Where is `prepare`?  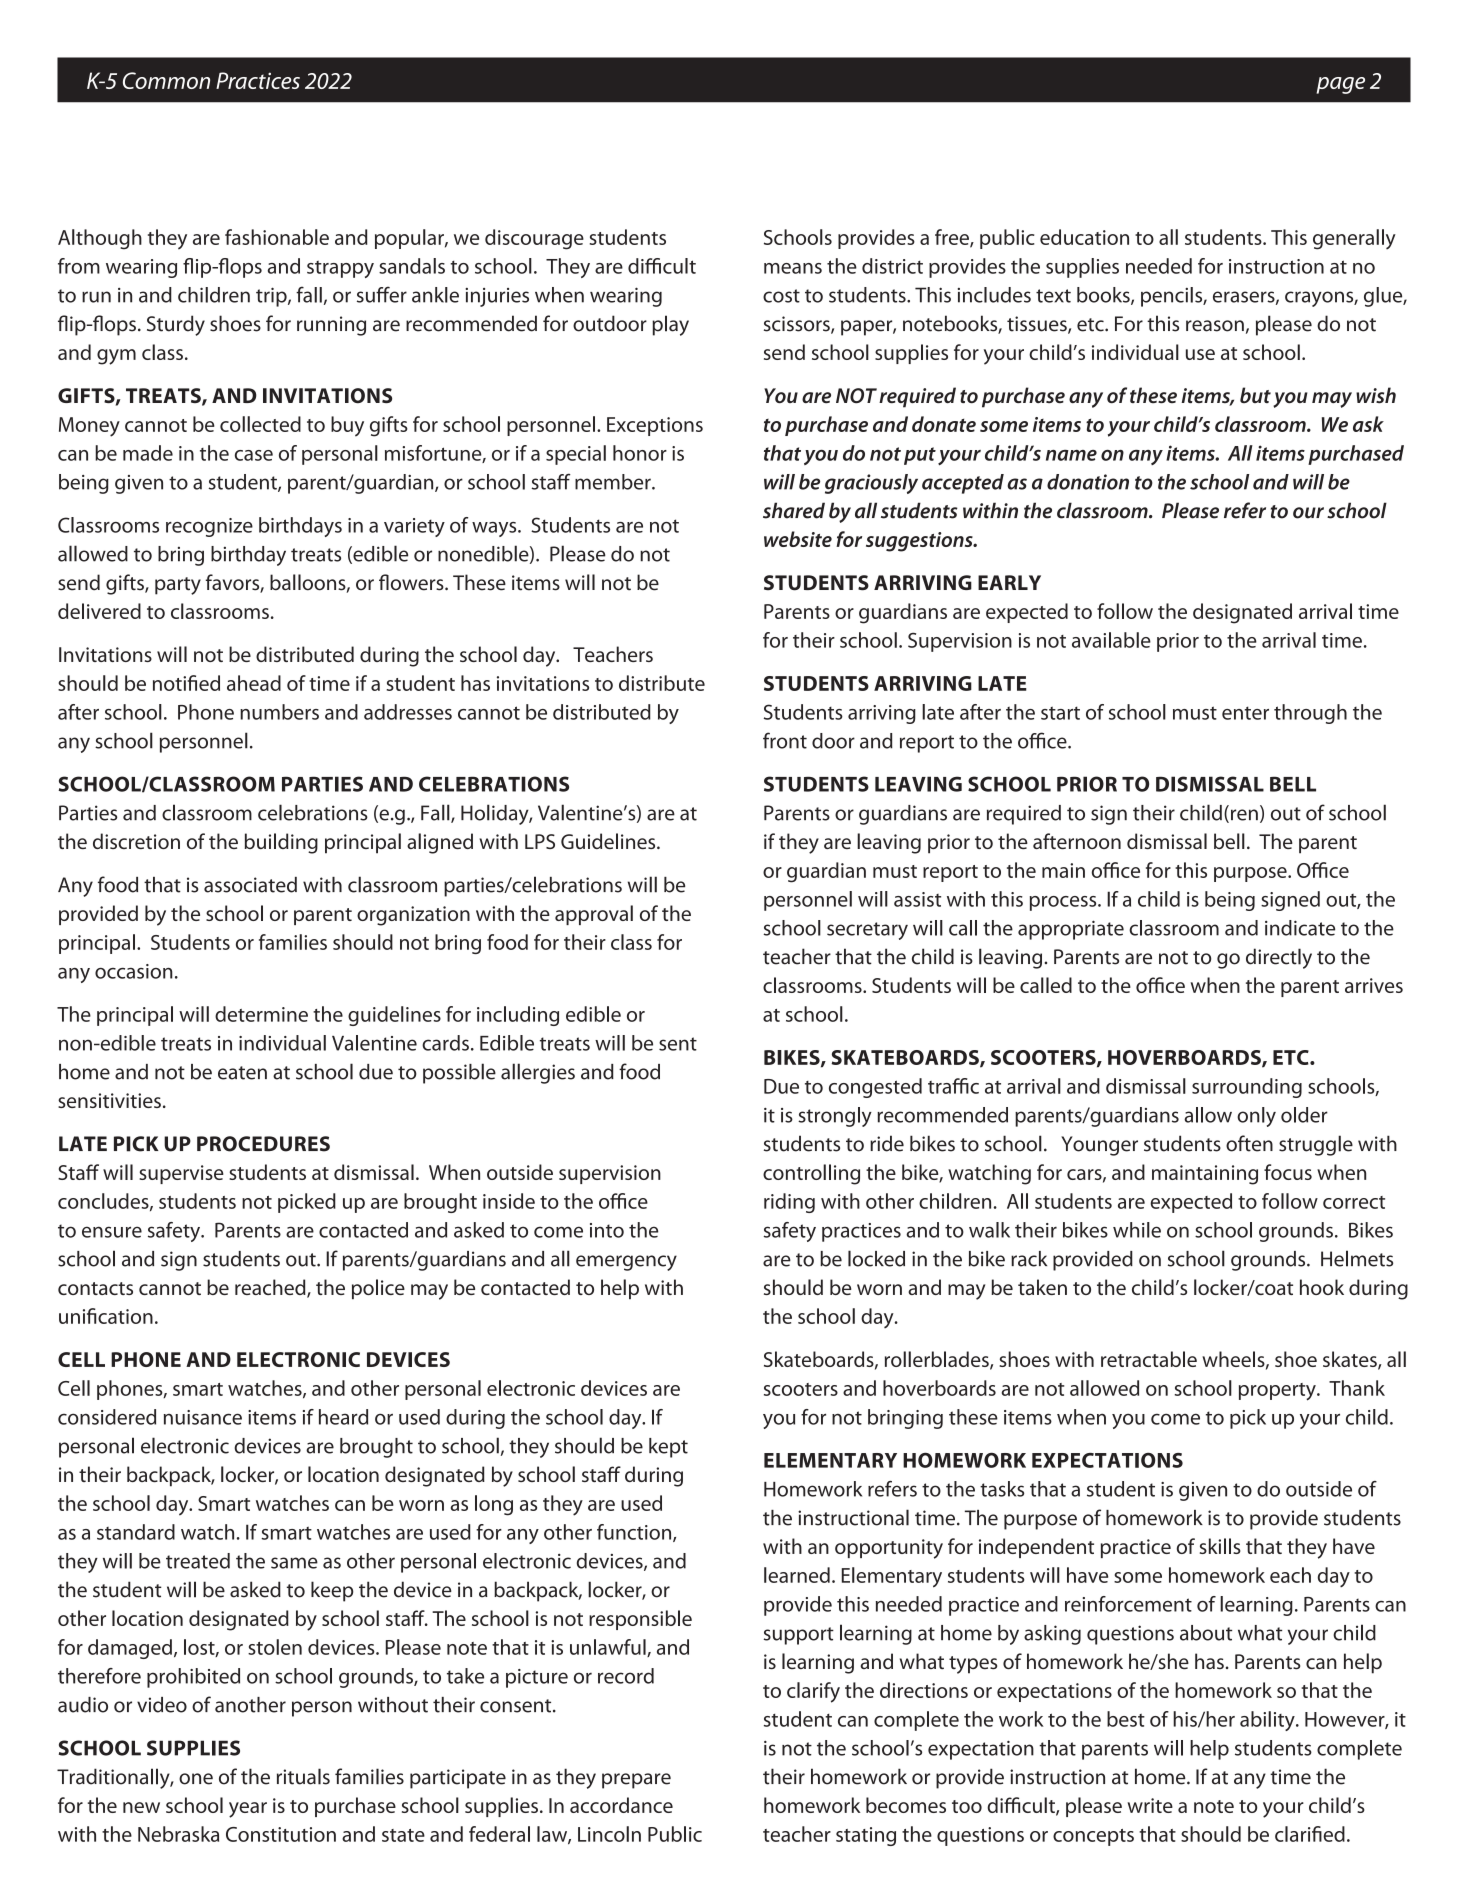 prepare is located at coordinates (636, 1781).
